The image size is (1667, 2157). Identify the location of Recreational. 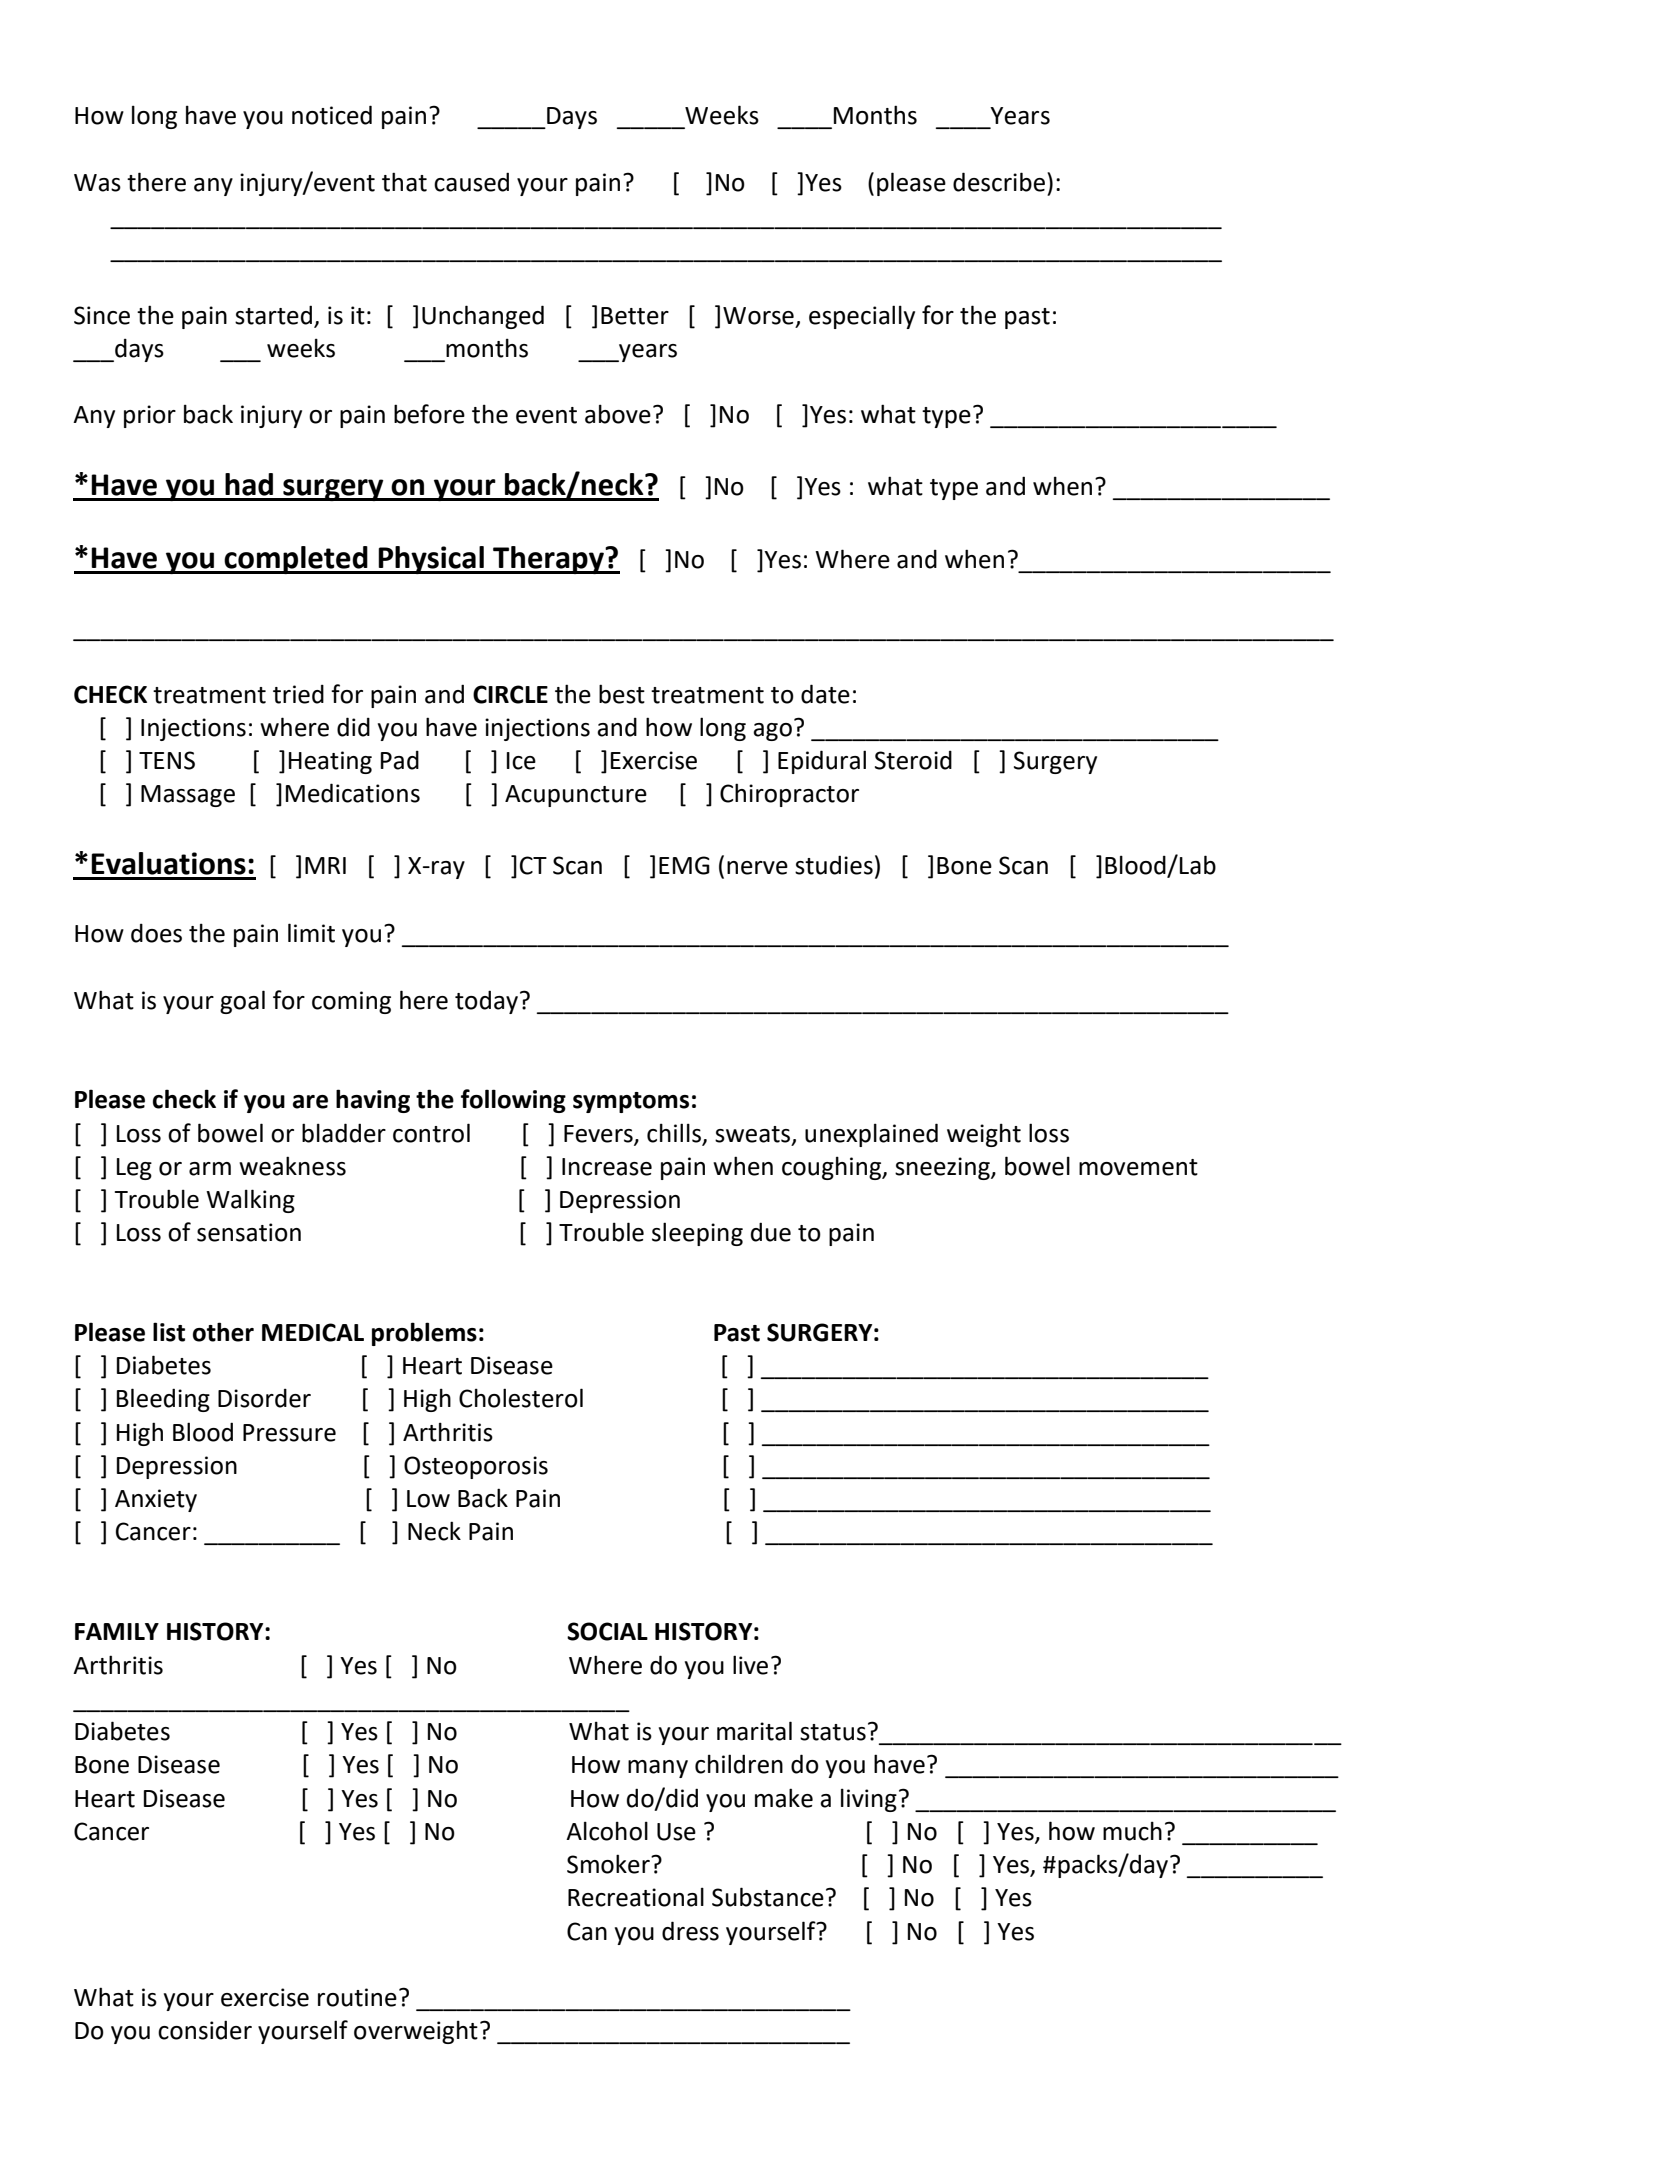
(636, 1897).
